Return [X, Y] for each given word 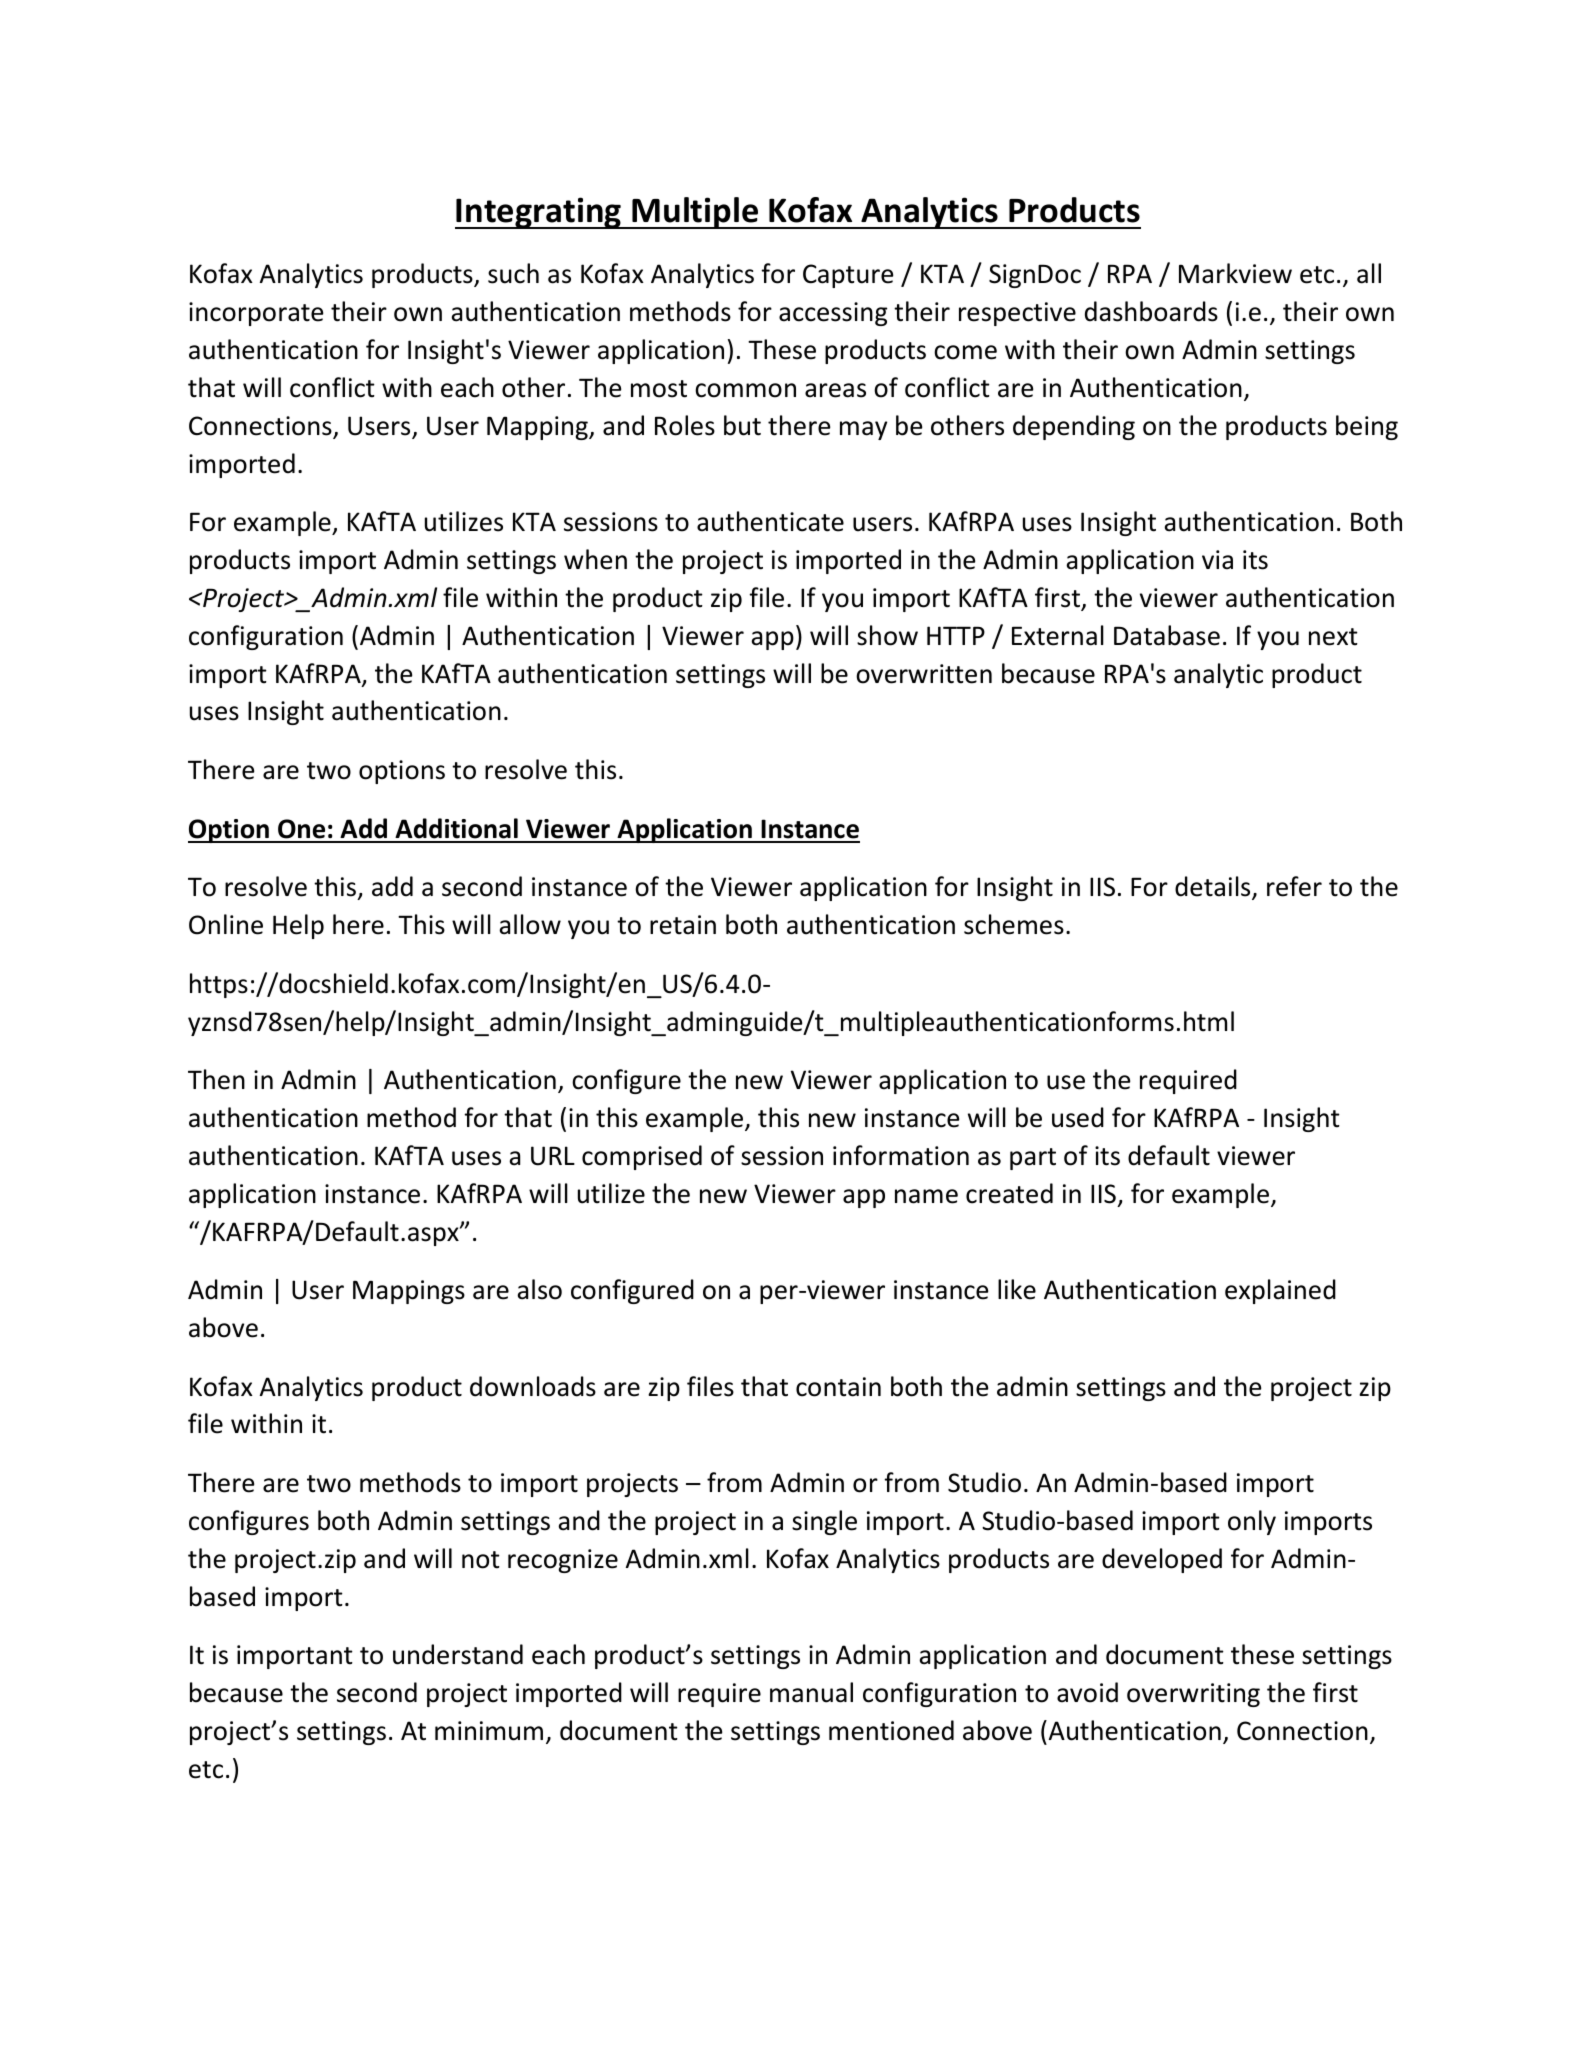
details [1214, 888]
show [887, 635]
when [595, 559]
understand [458, 1654]
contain [838, 1387]
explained [1280, 1291]
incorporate [256, 314]
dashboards [1151, 311]
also [539, 1289]
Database [1167, 635]
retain [683, 925]
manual [811, 1692]
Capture [848, 276]
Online [226, 924]
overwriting [1193, 1695]
